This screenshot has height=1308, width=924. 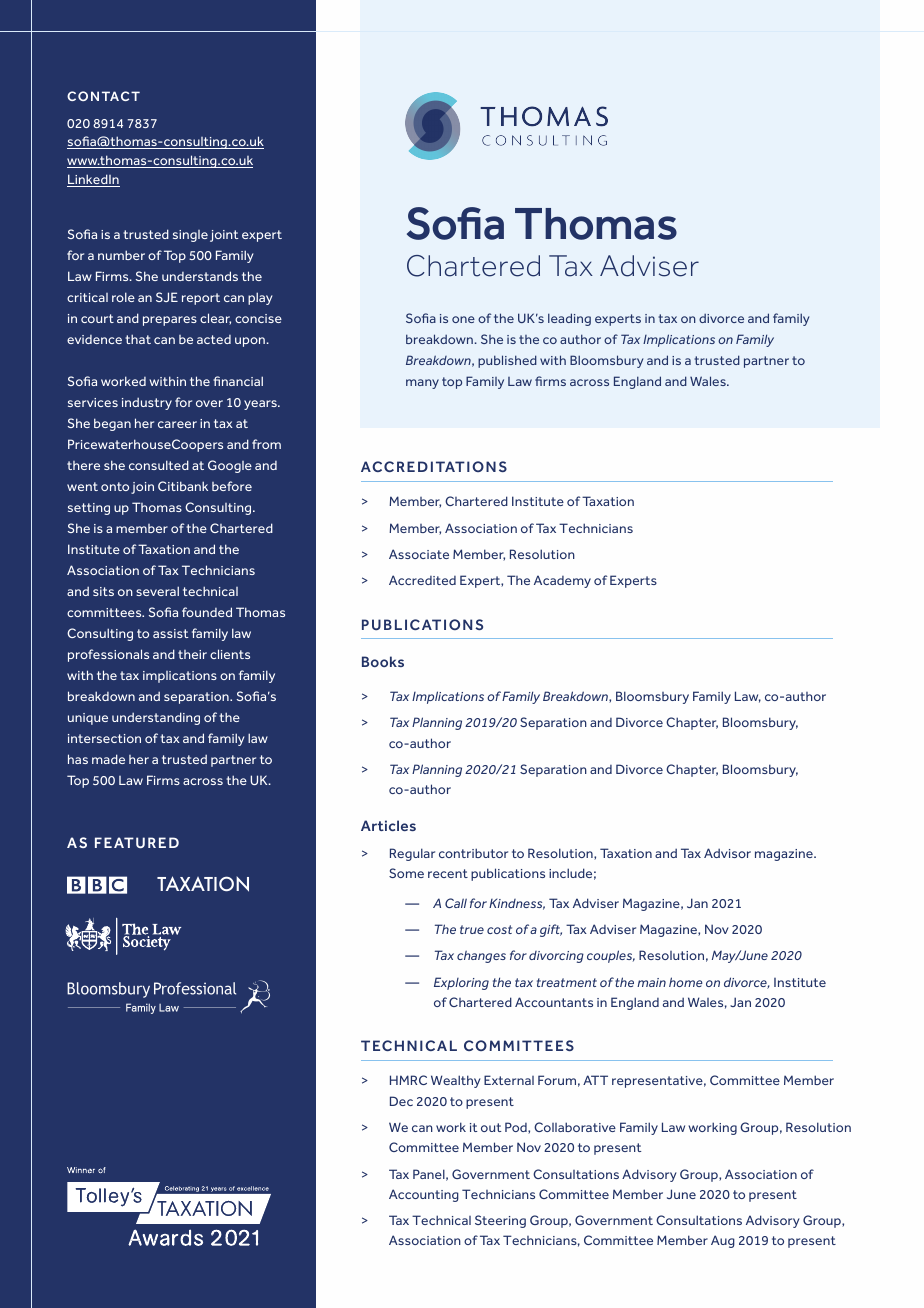 I want to click on number, so click(x=121, y=255).
